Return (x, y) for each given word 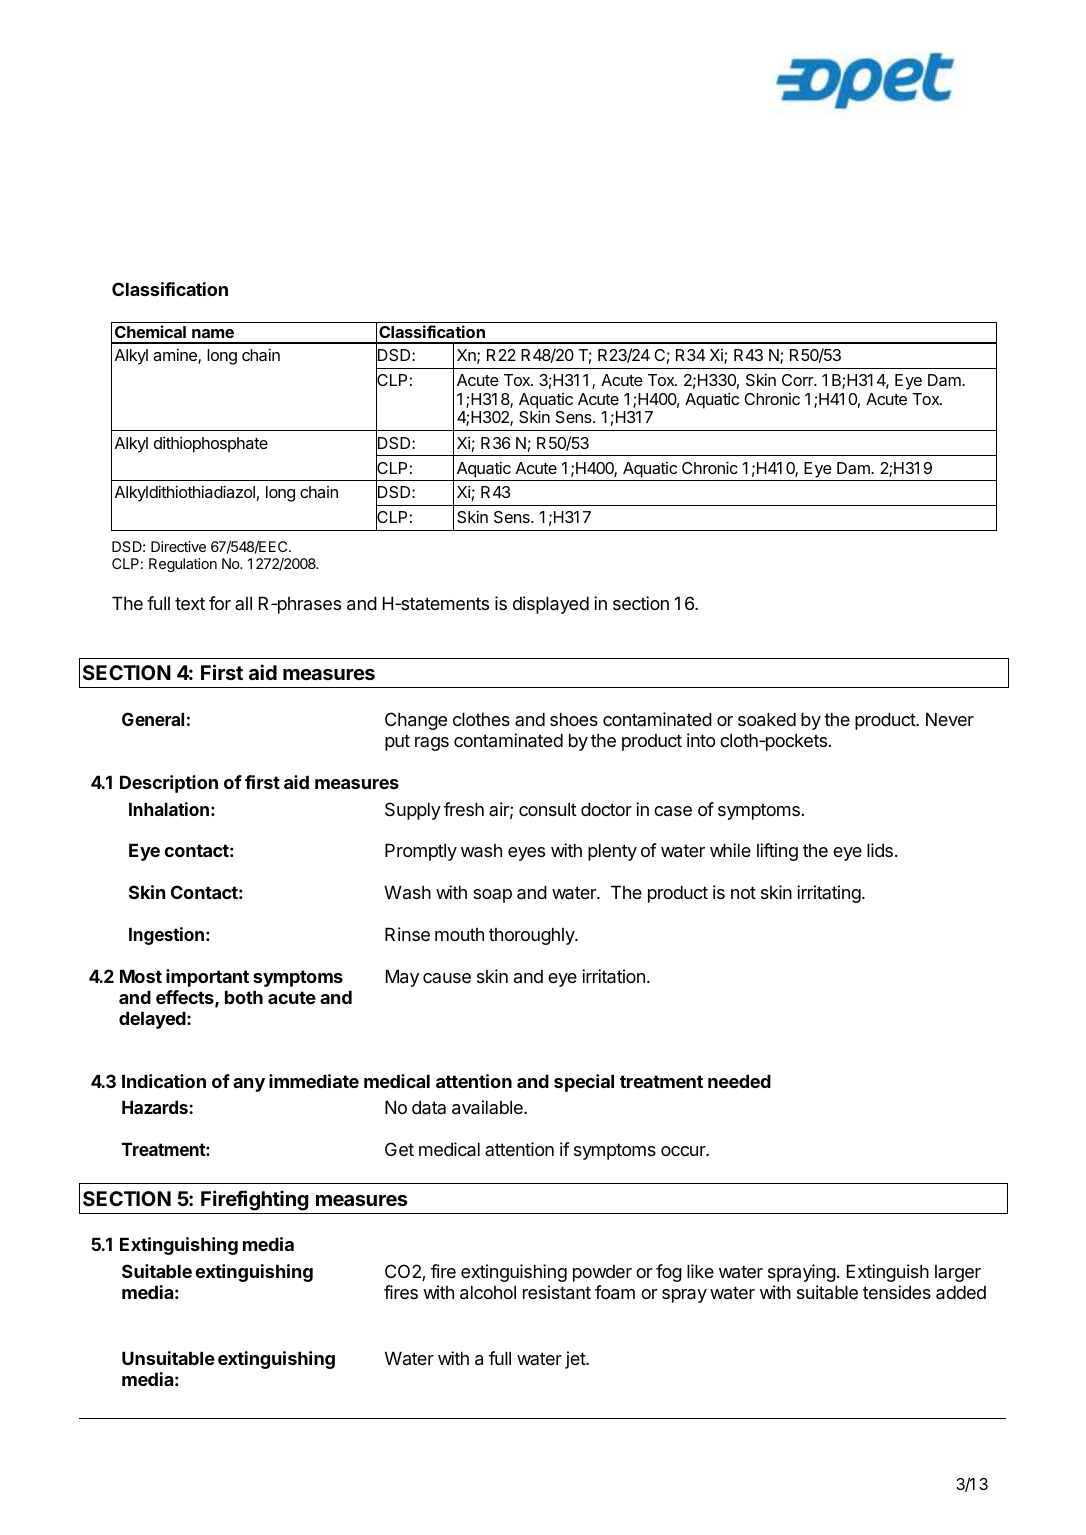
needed (739, 1081)
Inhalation (169, 809)
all (243, 603)
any (249, 1085)
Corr (799, 380)
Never (950, 719)
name (213, 333)
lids (880, 850)
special (584, 1083)
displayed (551, 605)
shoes (574, 719)
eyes (526, 854)
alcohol (488, 1292)
